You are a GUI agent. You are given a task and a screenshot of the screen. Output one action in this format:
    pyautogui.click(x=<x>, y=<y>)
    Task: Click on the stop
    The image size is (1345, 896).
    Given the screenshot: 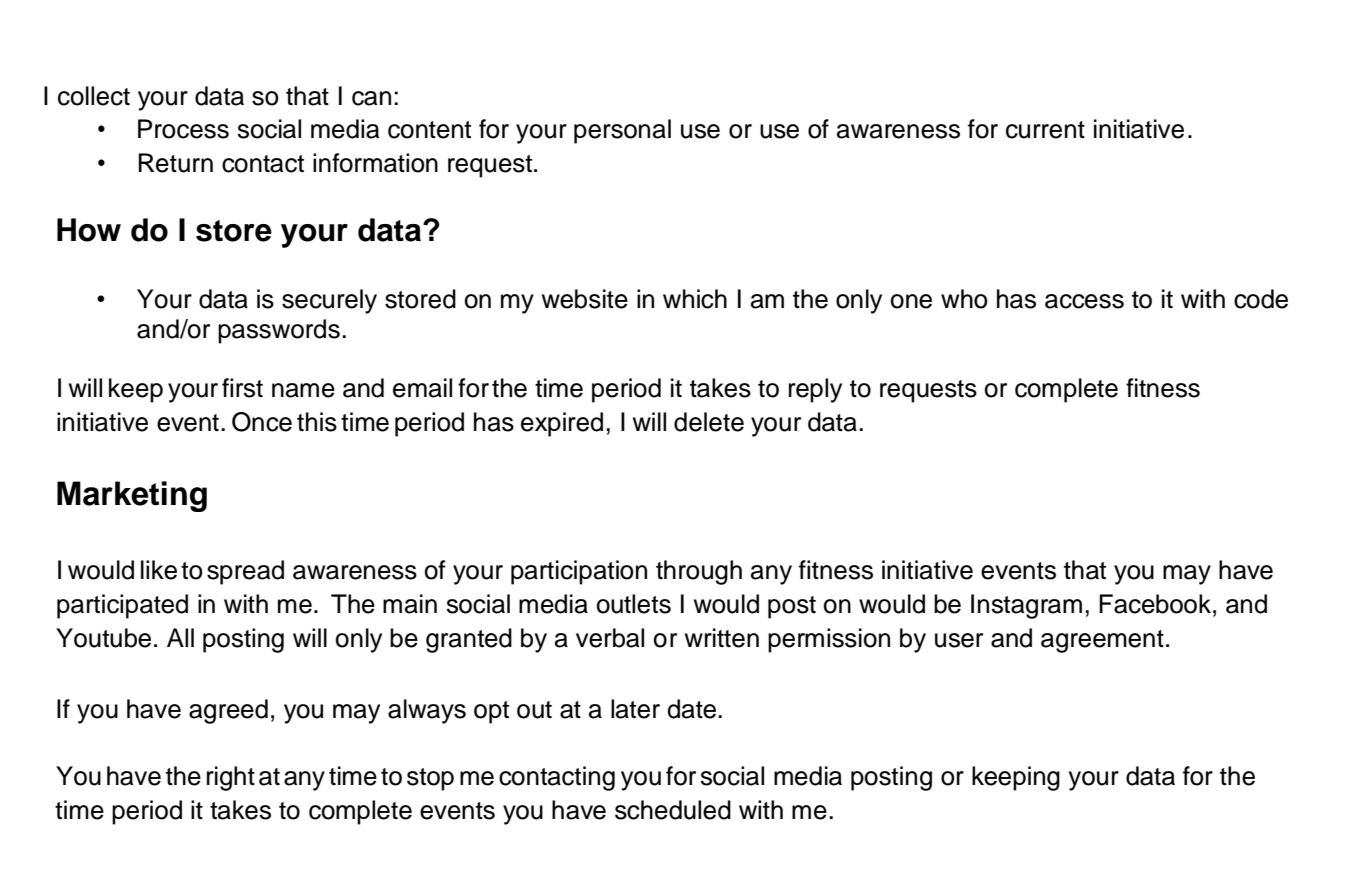 What is the action you would take?
    pyautogui.click(x=430, y=779)
